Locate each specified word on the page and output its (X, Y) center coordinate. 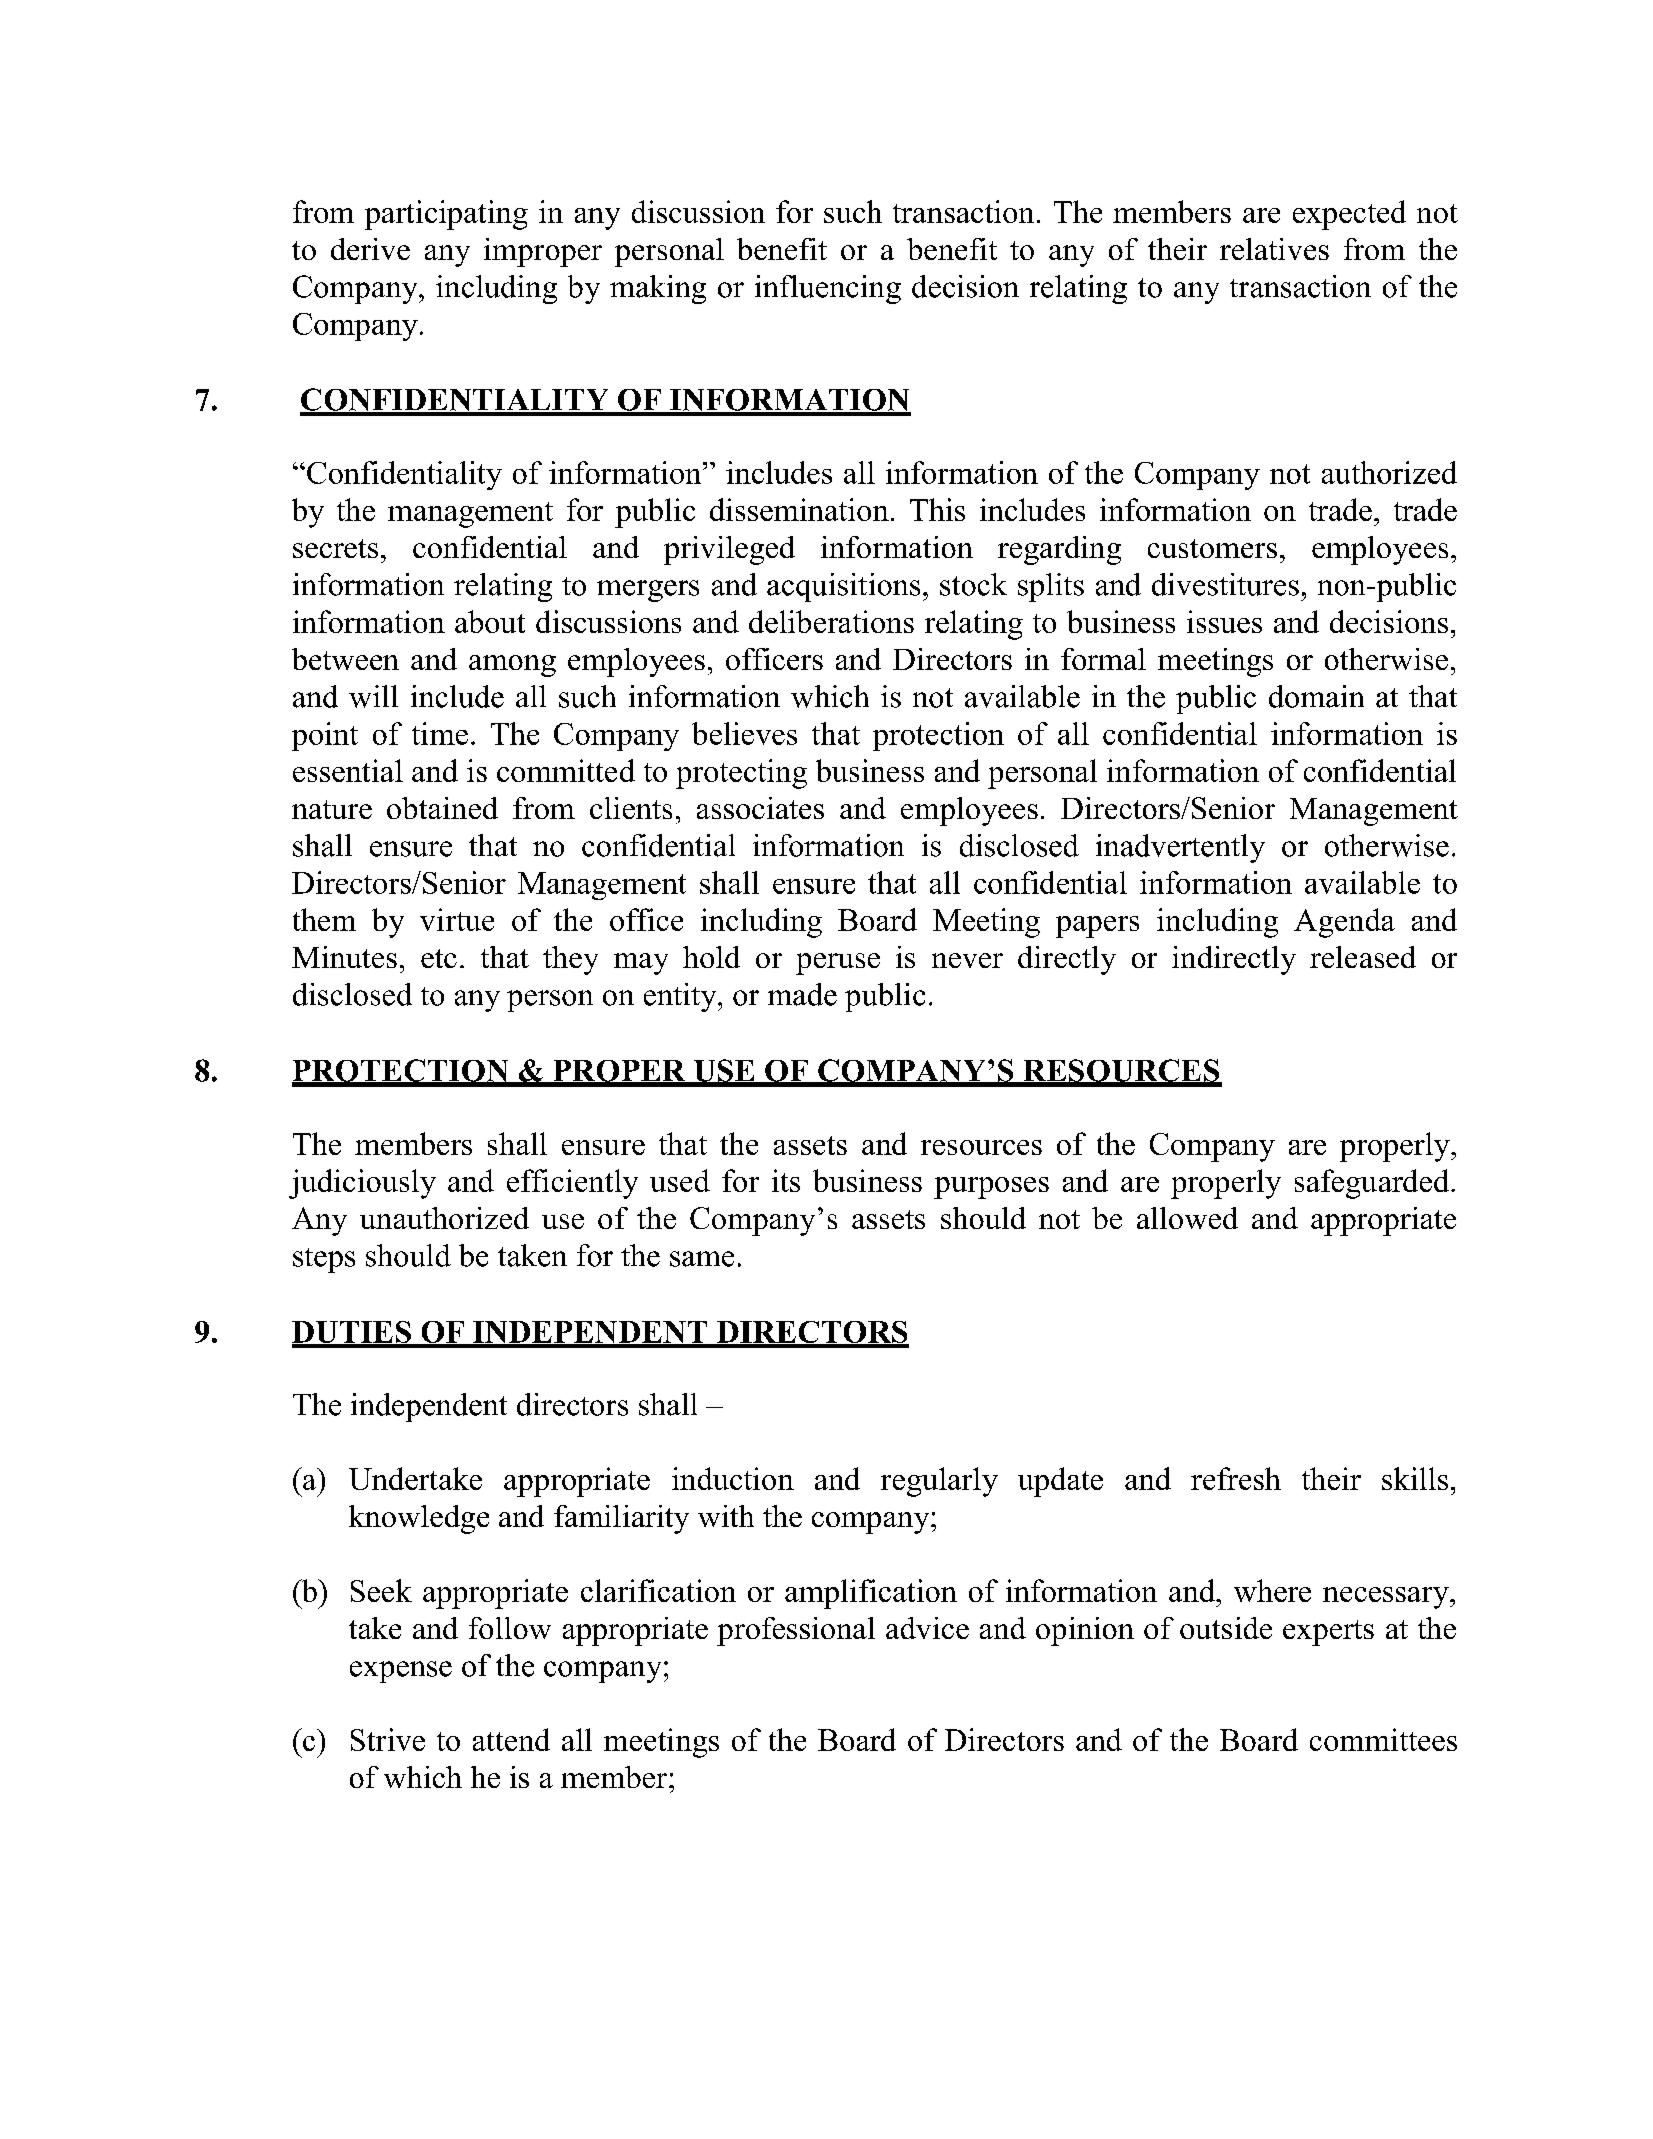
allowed (1187, 1218)
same (702, 1259)
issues (1224, 621)
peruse (838, 964)
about (490, 621)
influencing (828, 289)
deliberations (831, 621)
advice (927, 1628)
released (1363, 957)
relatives (1274, 249)
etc (439, 958)
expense (401, 1672)
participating (446, 215)
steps (324, 1260)
